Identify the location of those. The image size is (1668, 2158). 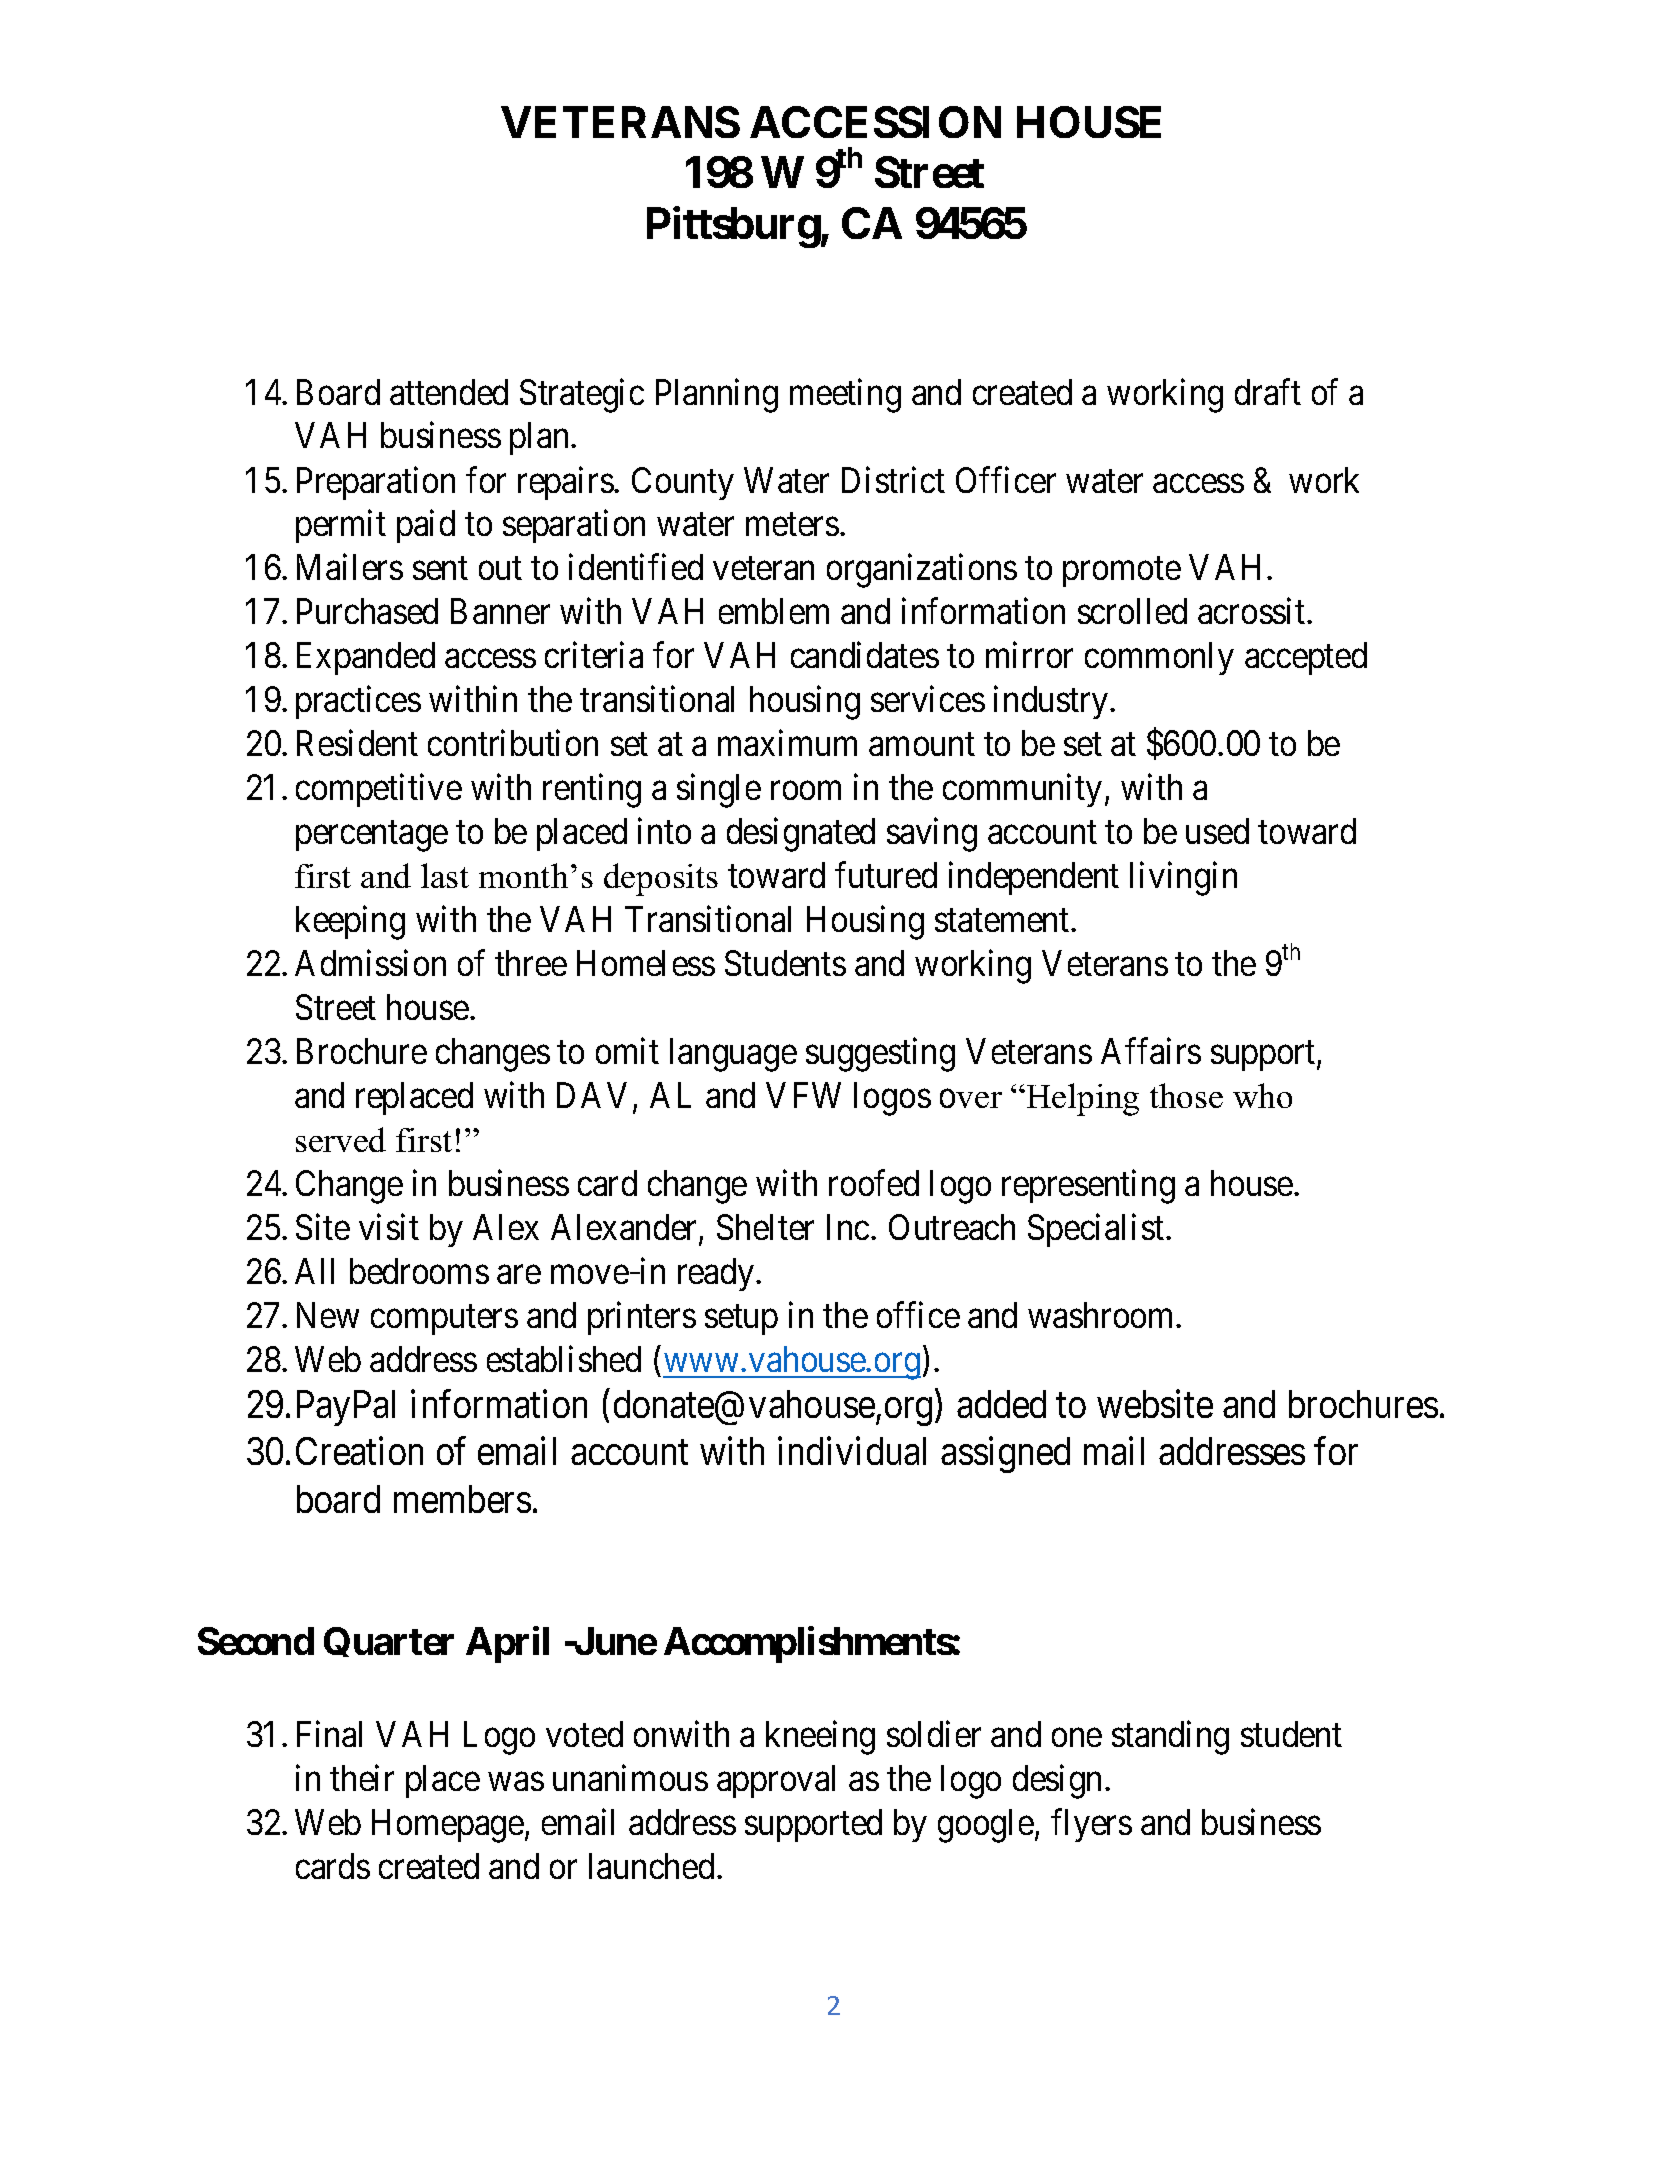
(1186, 1095).
